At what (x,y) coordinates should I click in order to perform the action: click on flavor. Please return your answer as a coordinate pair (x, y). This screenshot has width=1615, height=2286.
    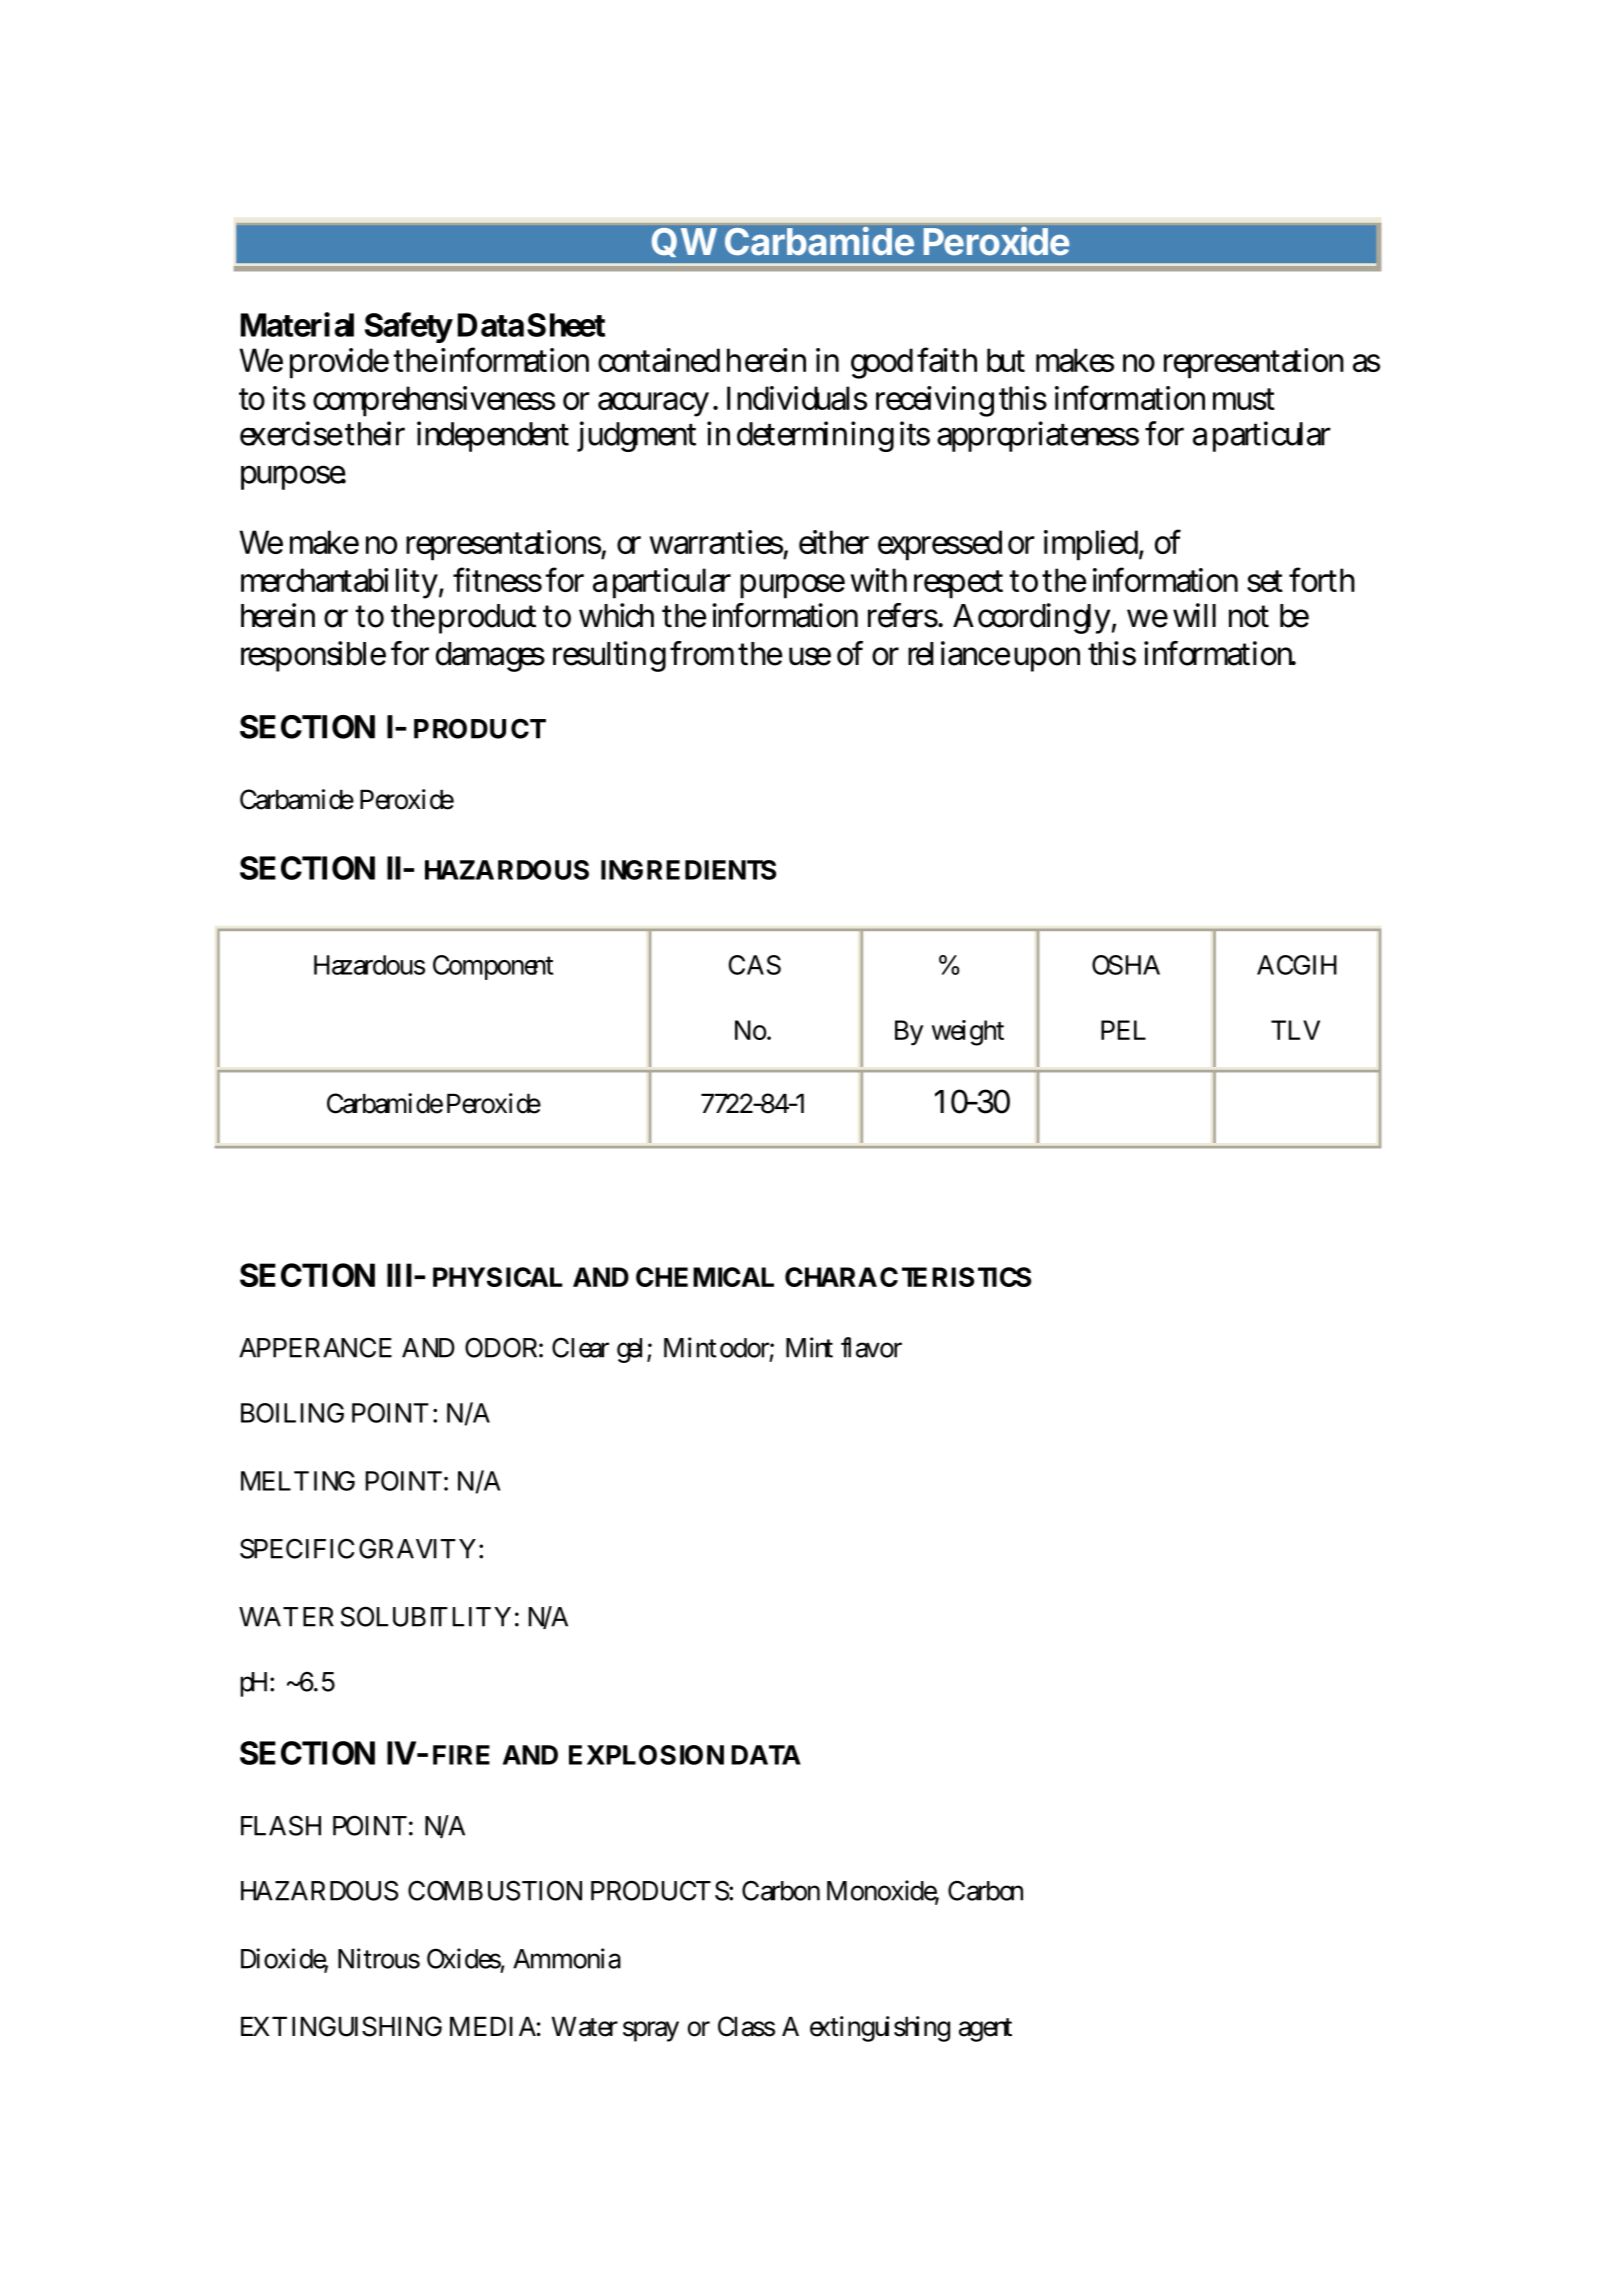
    Looking at the image, I should click on (871, 1347).
